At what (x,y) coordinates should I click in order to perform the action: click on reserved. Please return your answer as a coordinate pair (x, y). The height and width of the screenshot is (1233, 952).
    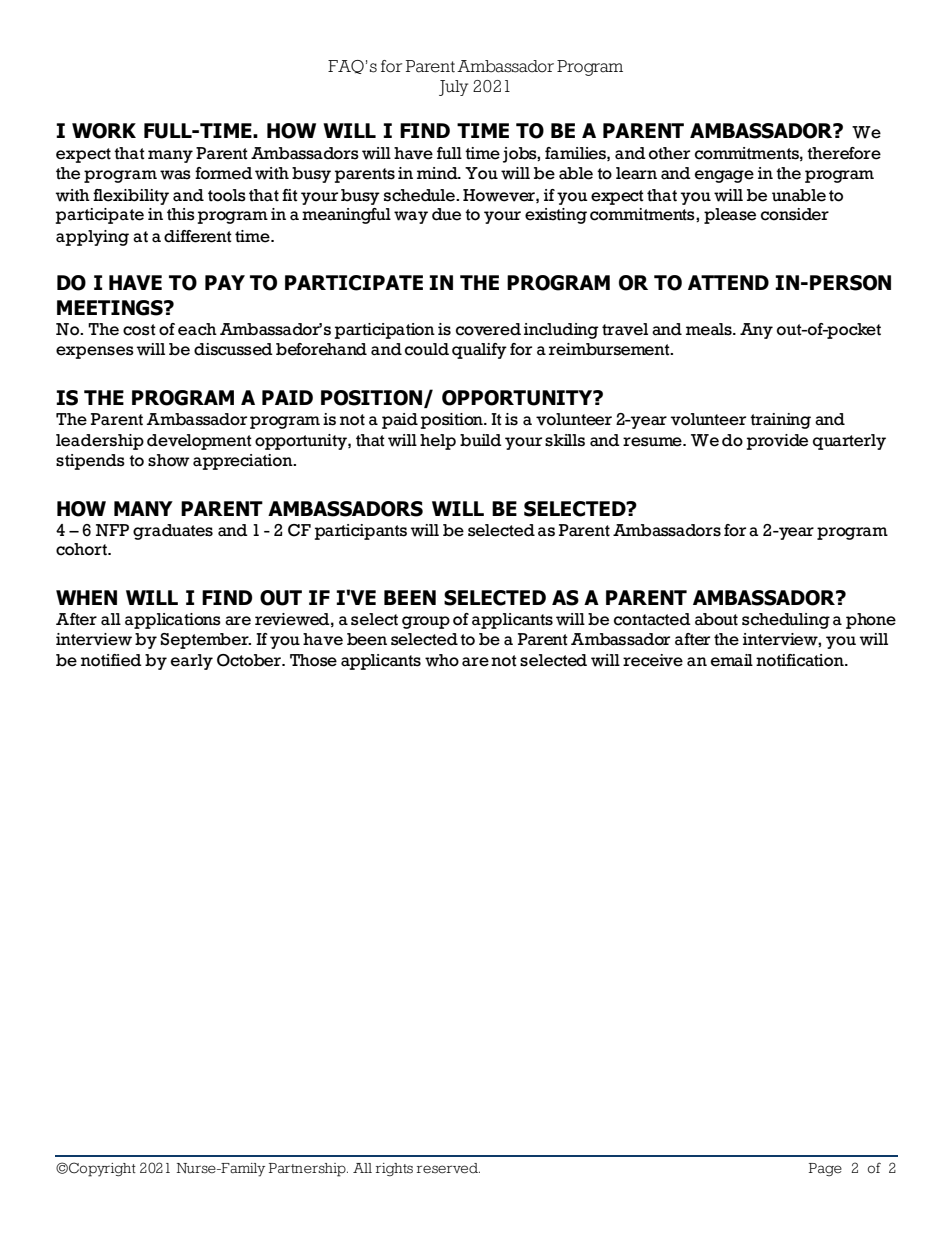
    Looking at the image, I should click on (448, 1168).
